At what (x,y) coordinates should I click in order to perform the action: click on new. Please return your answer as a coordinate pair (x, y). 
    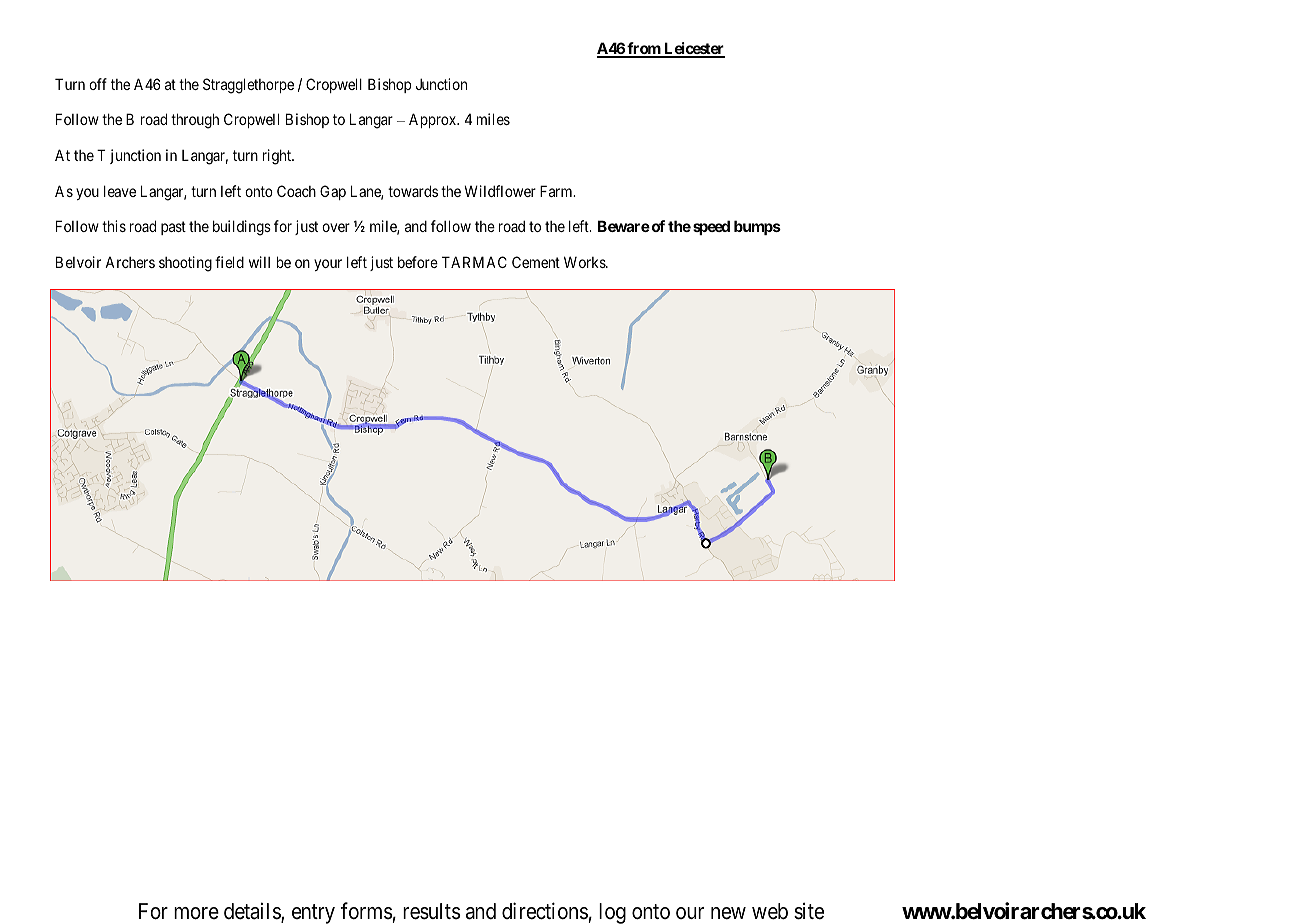
    Looking at the image, I should click on (728, 913).
